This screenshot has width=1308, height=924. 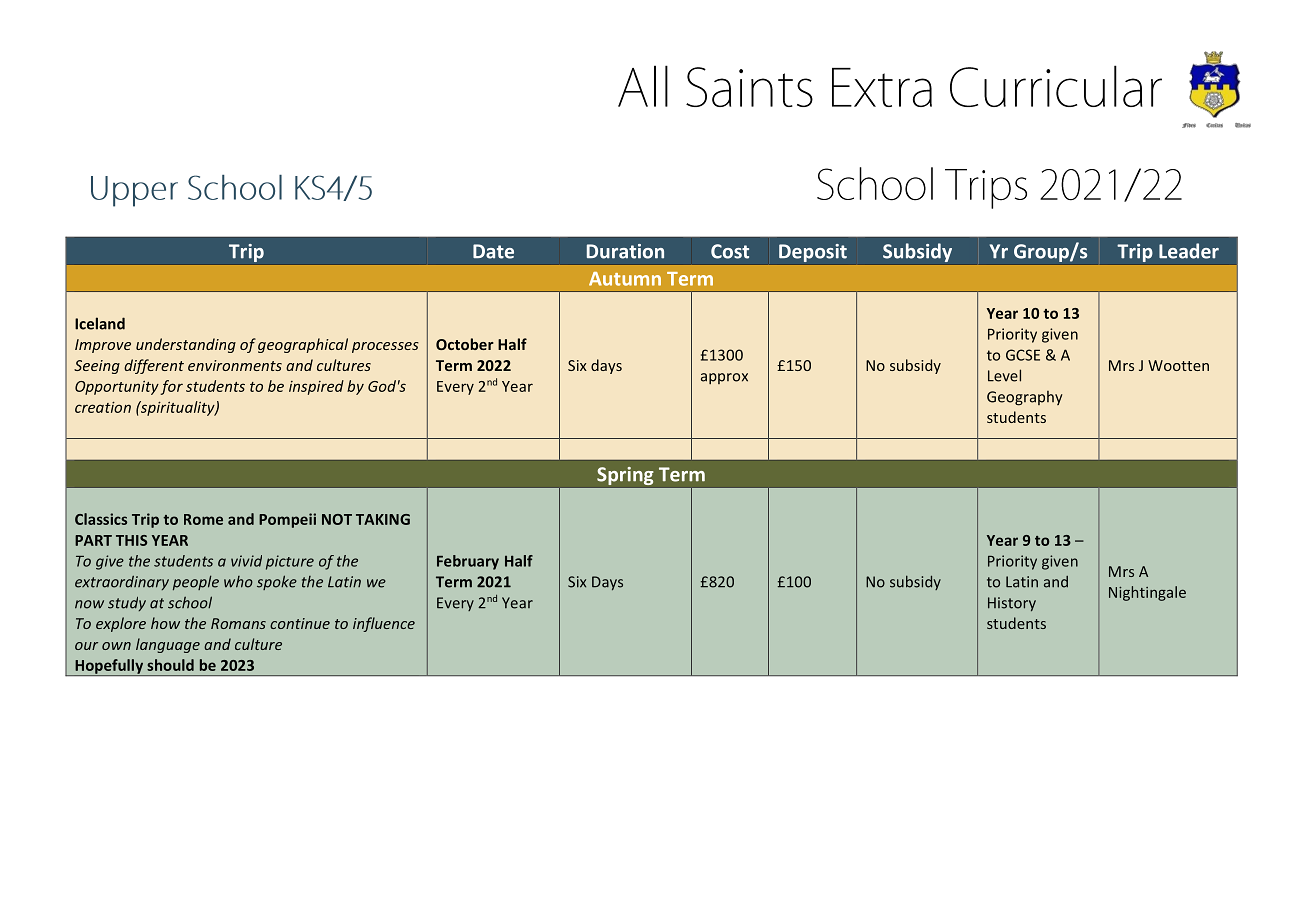 I want to click on influence, so click(x=384, y=624).
